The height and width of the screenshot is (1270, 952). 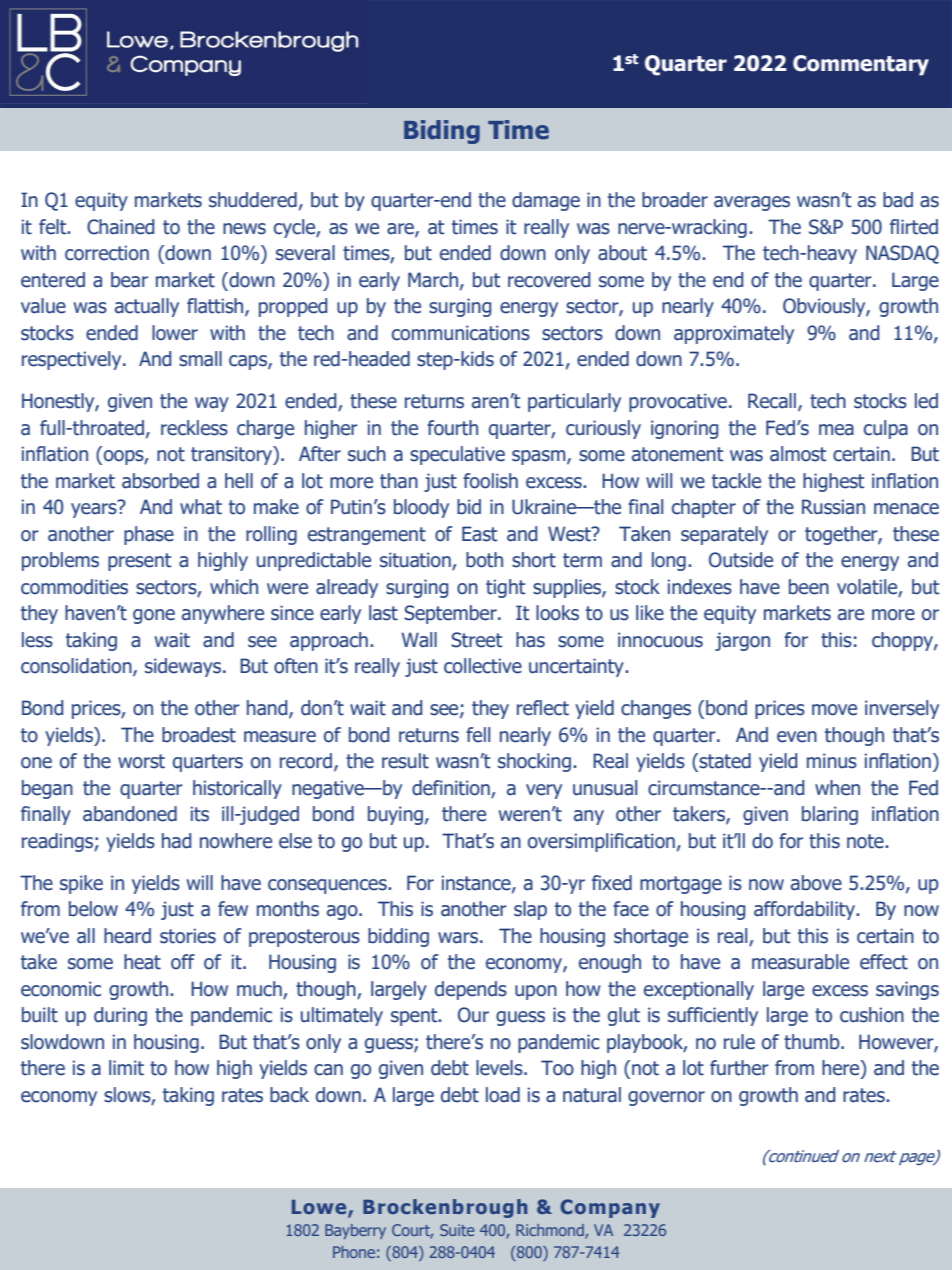 What do you see at coordinates (861, 65) in the screenshot?
I see `Commentary` at bounding box center [861, 65].
